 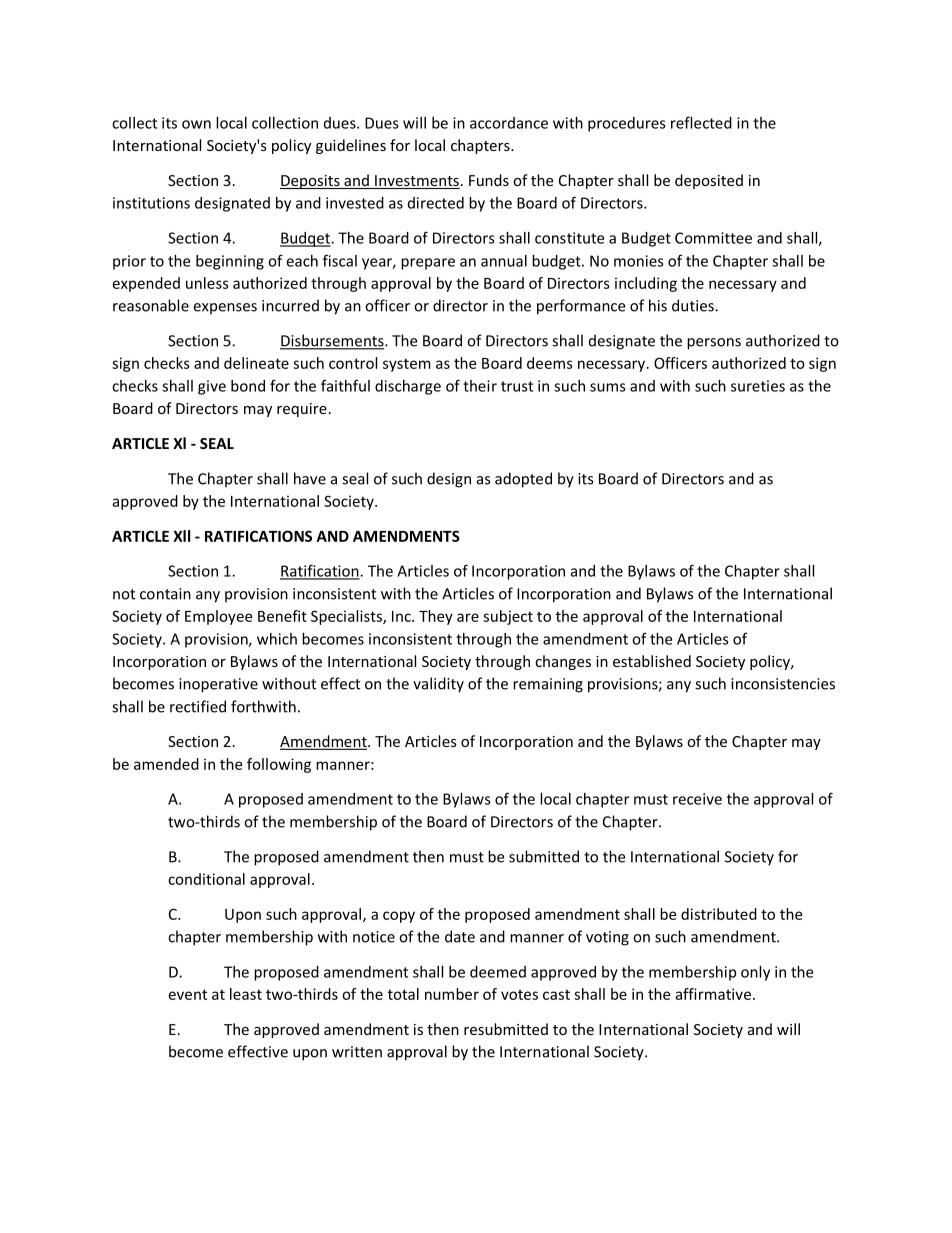 What do you see at coordinates (196, 124) in the document?
I see `own` at bounding box center [196, 124].
